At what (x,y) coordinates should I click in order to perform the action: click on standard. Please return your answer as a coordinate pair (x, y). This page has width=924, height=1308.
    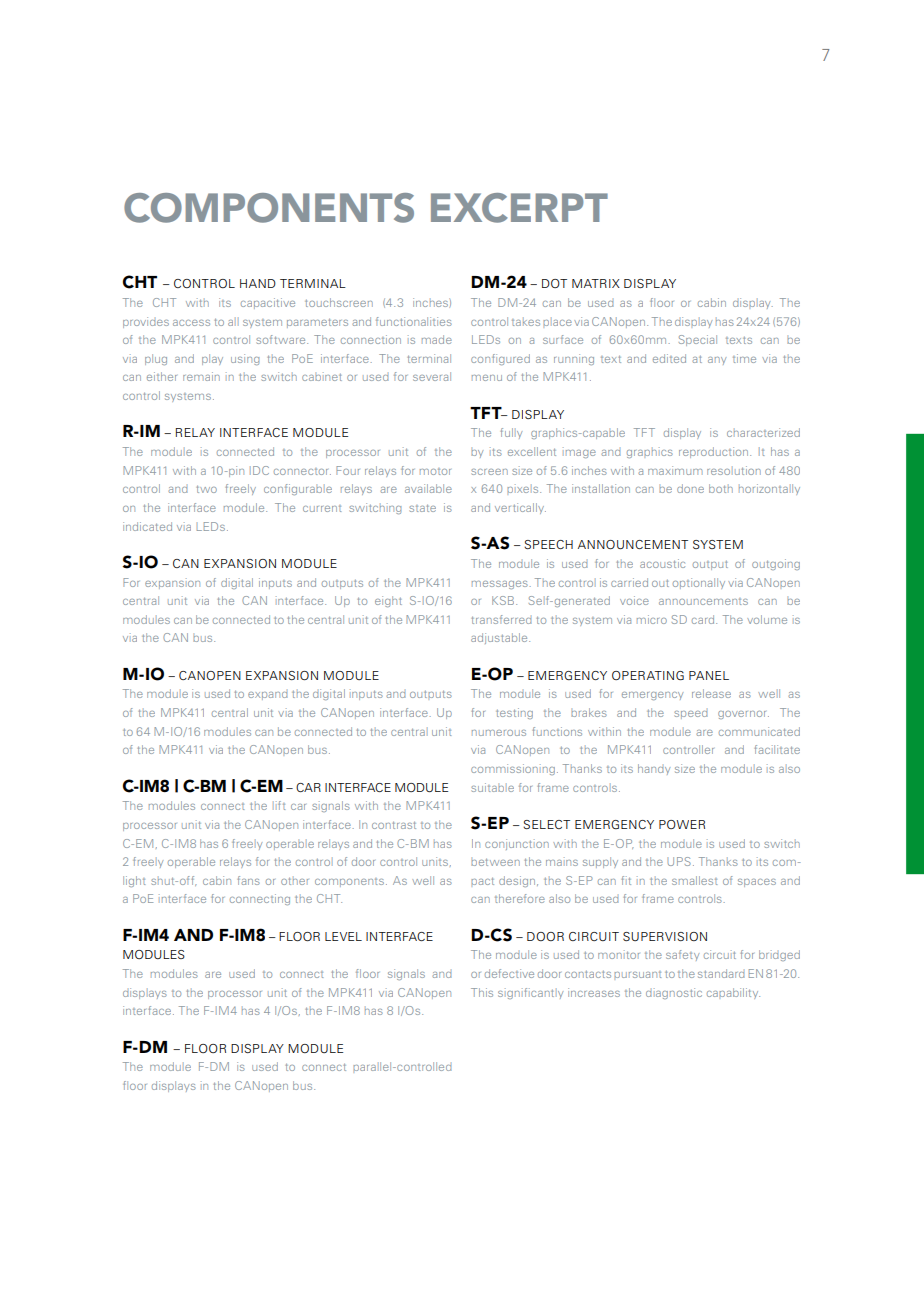
    Looking at the image, I should click on (721, 973).
